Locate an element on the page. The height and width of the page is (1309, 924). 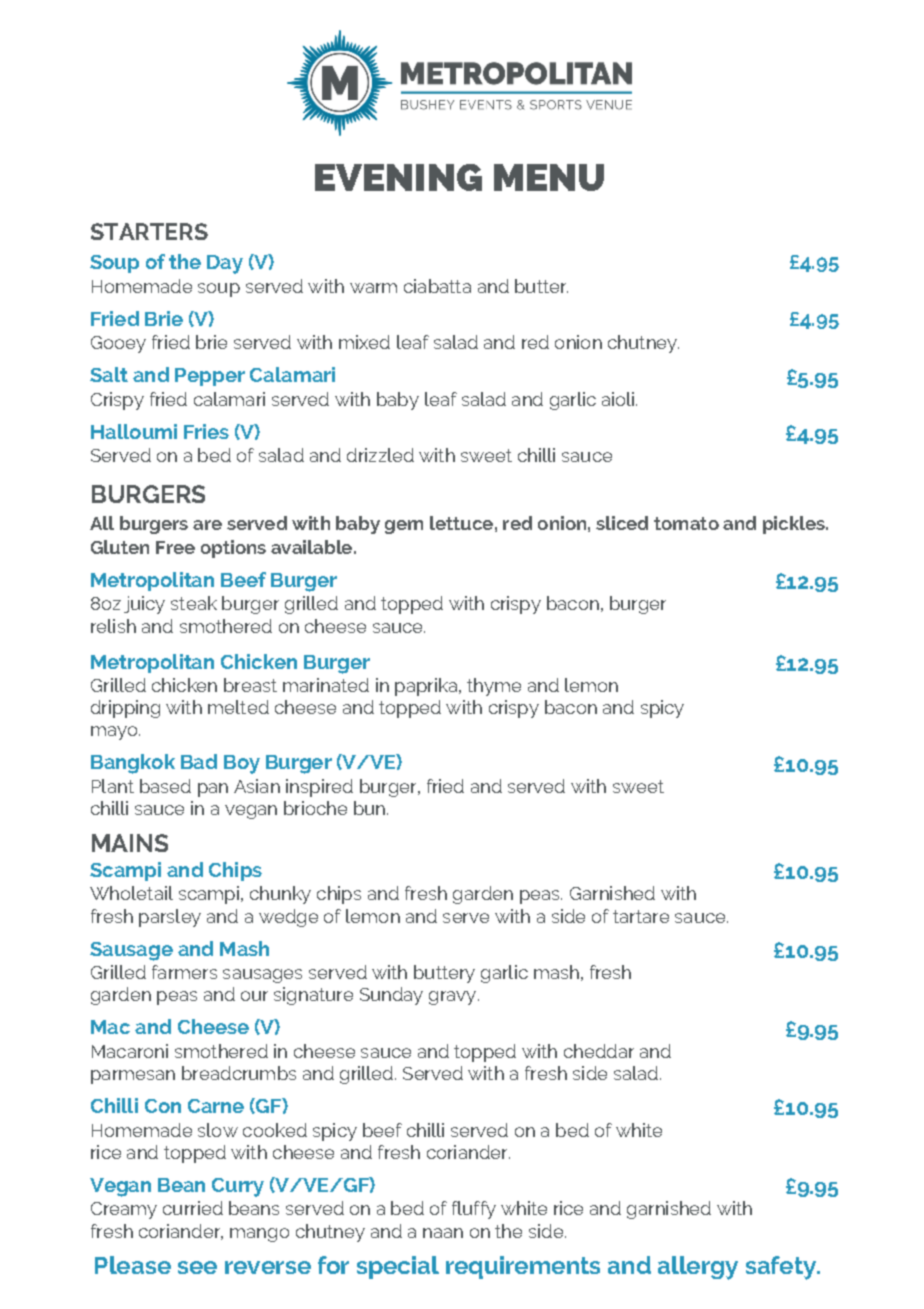
thyme is located at coordinates (494, 687).
